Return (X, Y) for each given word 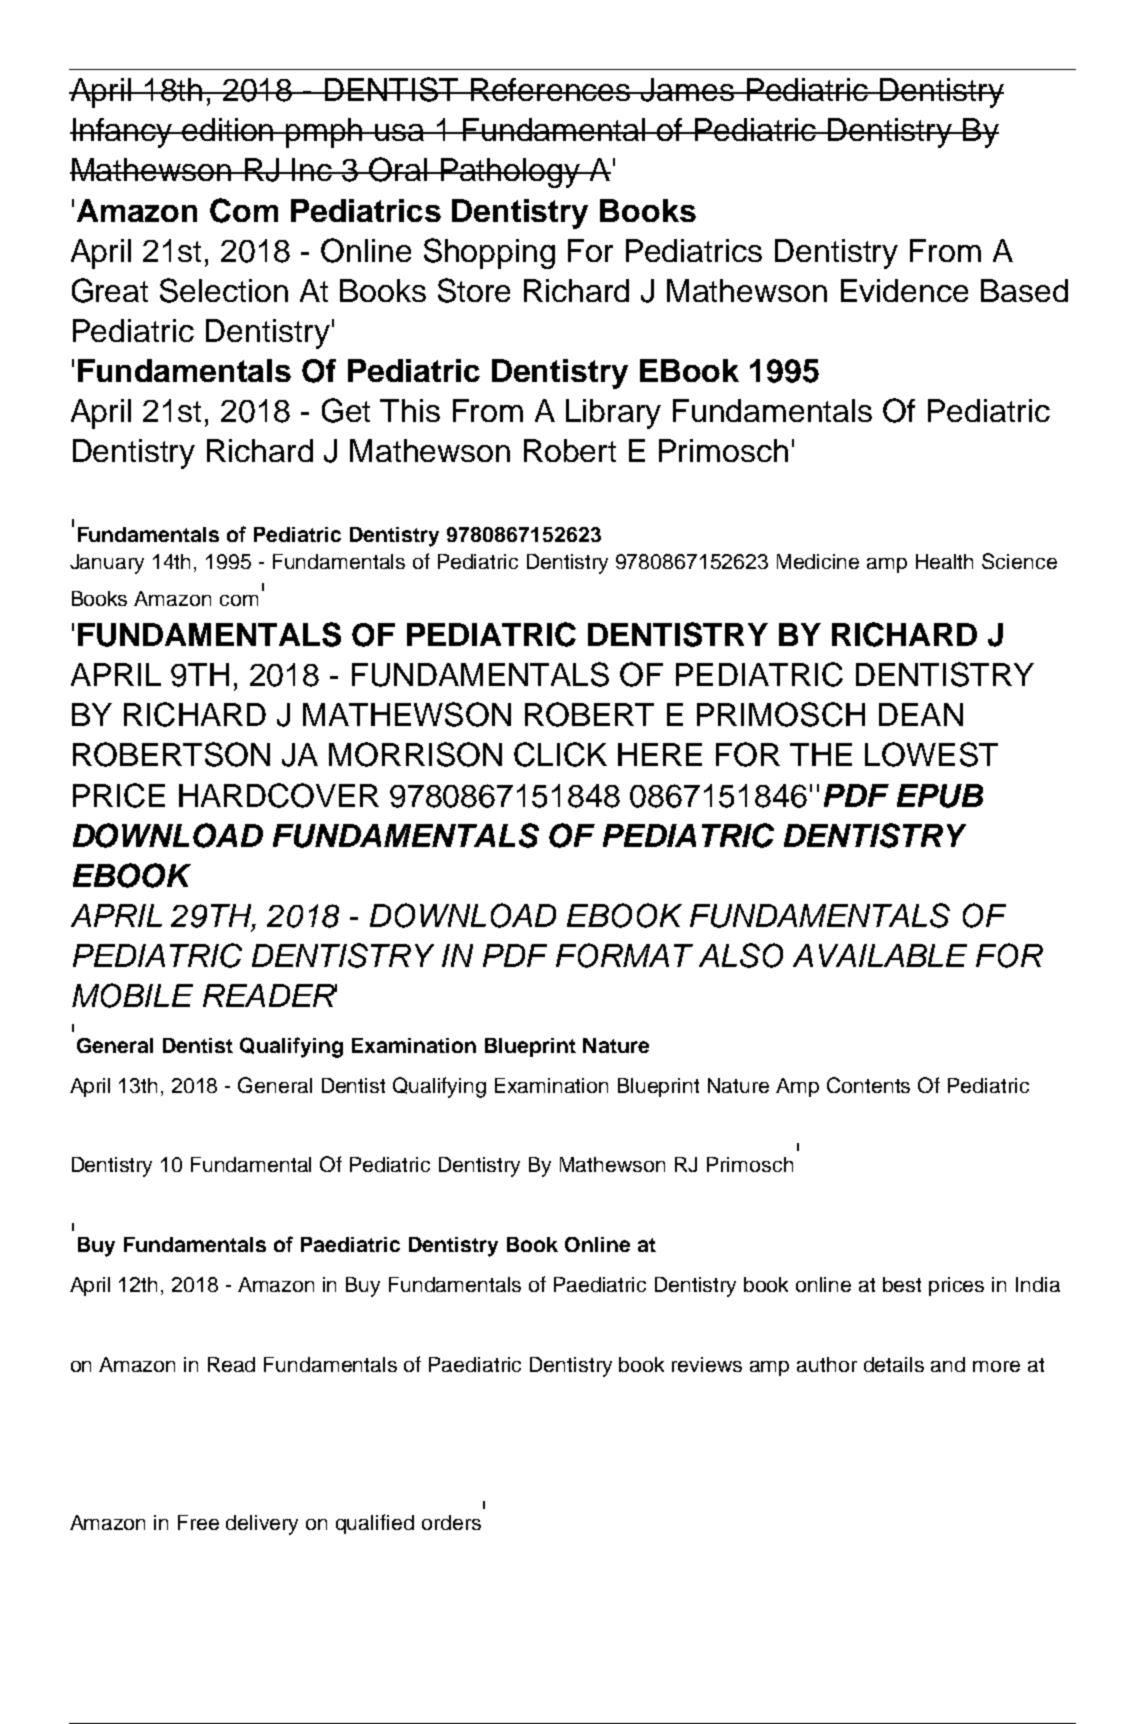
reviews (707, 1364)
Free (198, 1522)
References (551, 89)
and (948, 1364)
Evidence (904, 290)
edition (229, 129)
